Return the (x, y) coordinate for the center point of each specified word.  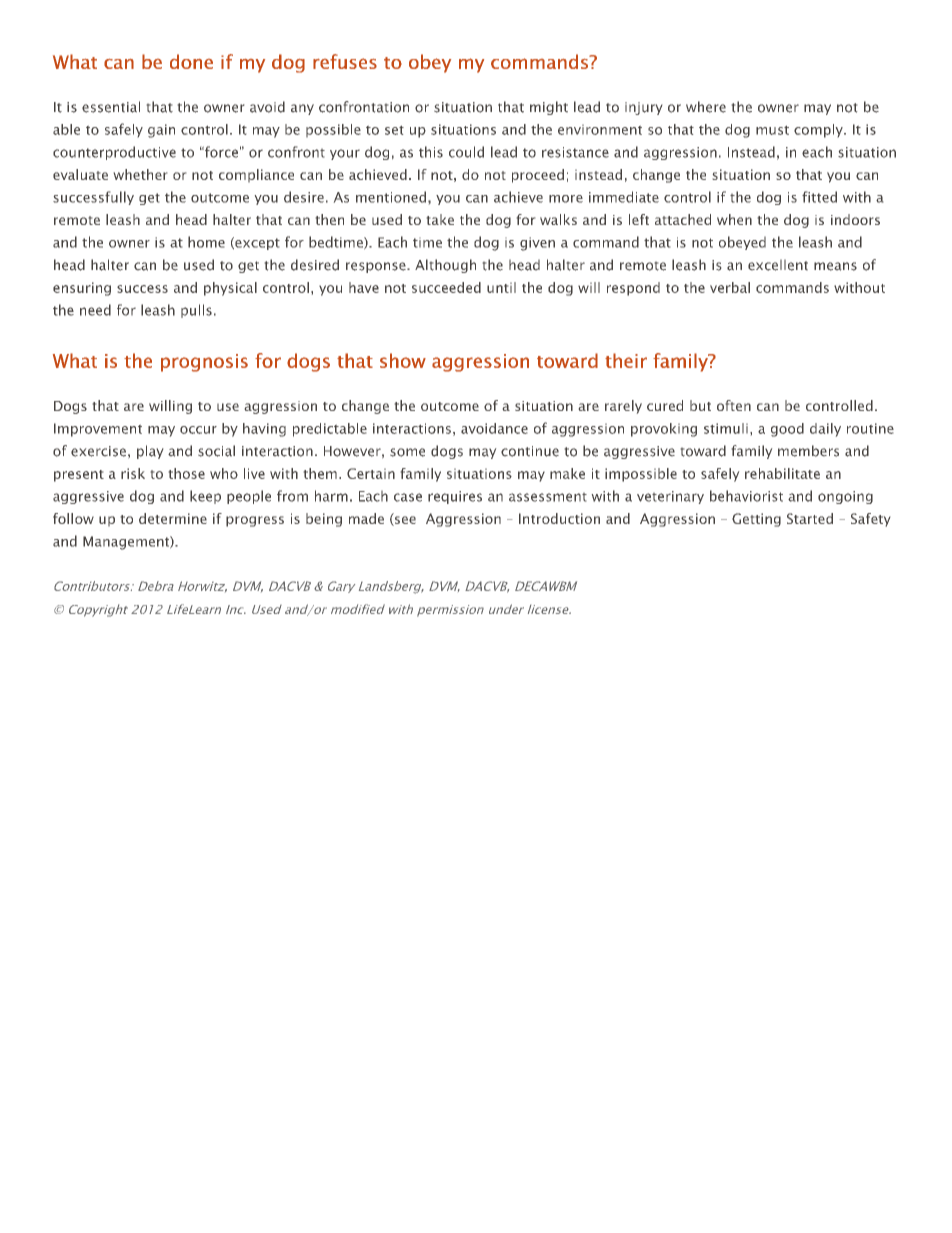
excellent (778, 265)
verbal (730, 287)
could (466, 152)
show (403, 360)
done (191, 61)
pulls (196, 311)
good (787, 430)
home (206, 242)
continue (530, 451)
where (706, 107)
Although (445, 266)
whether (140, 174)
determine (173, 518)
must (772, 130)
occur (198, 430)
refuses (345, 61)
